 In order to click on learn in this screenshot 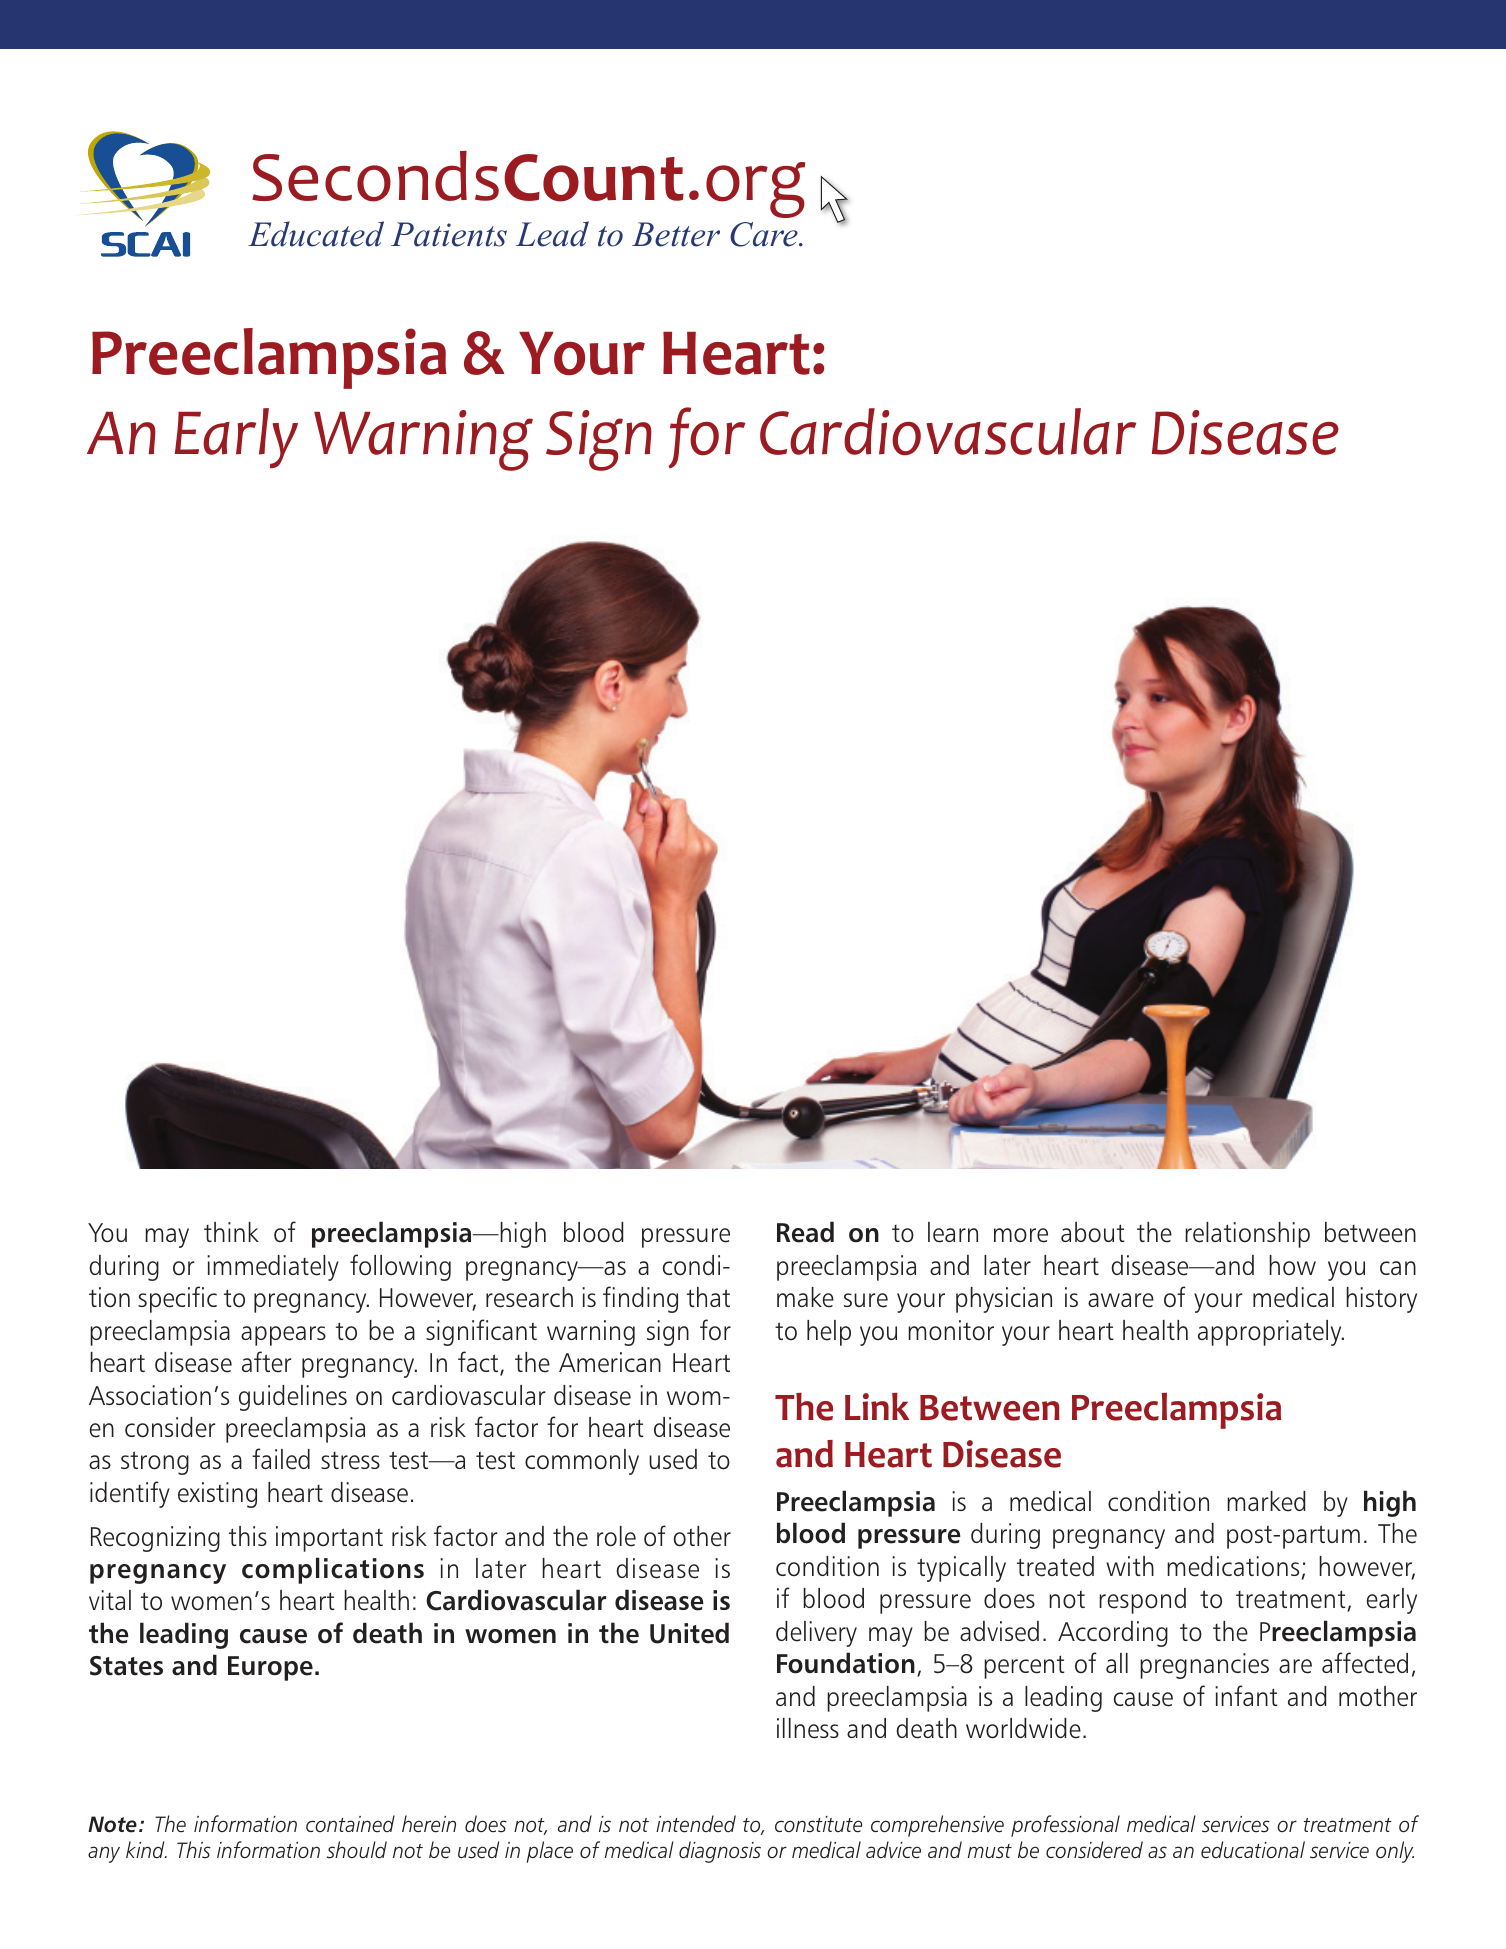, I will do `click(953, 1232)`.
